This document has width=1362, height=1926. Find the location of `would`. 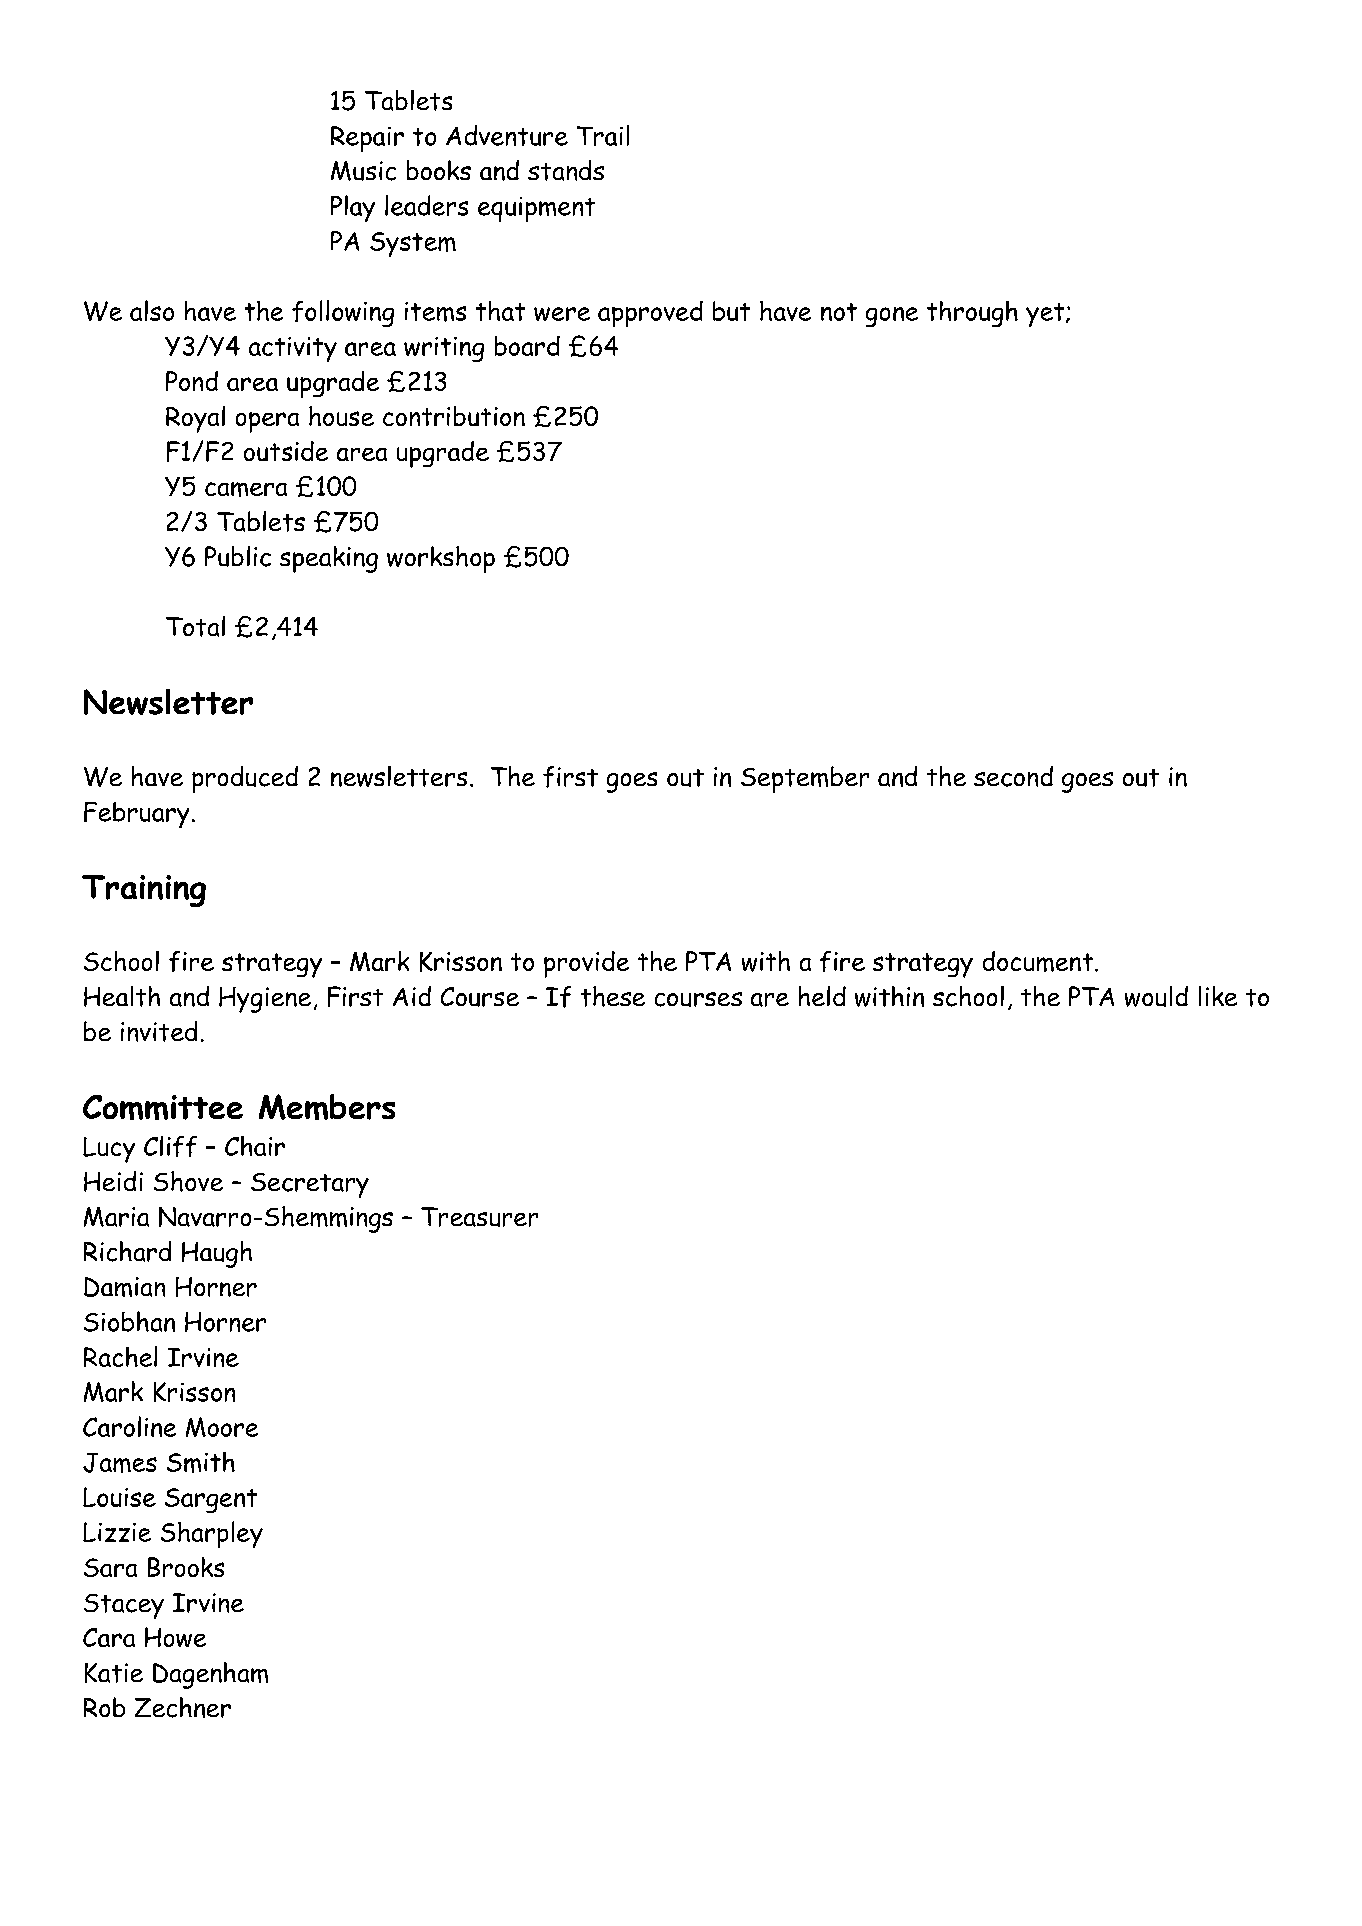

would is located at coordinates (1156, 996).
